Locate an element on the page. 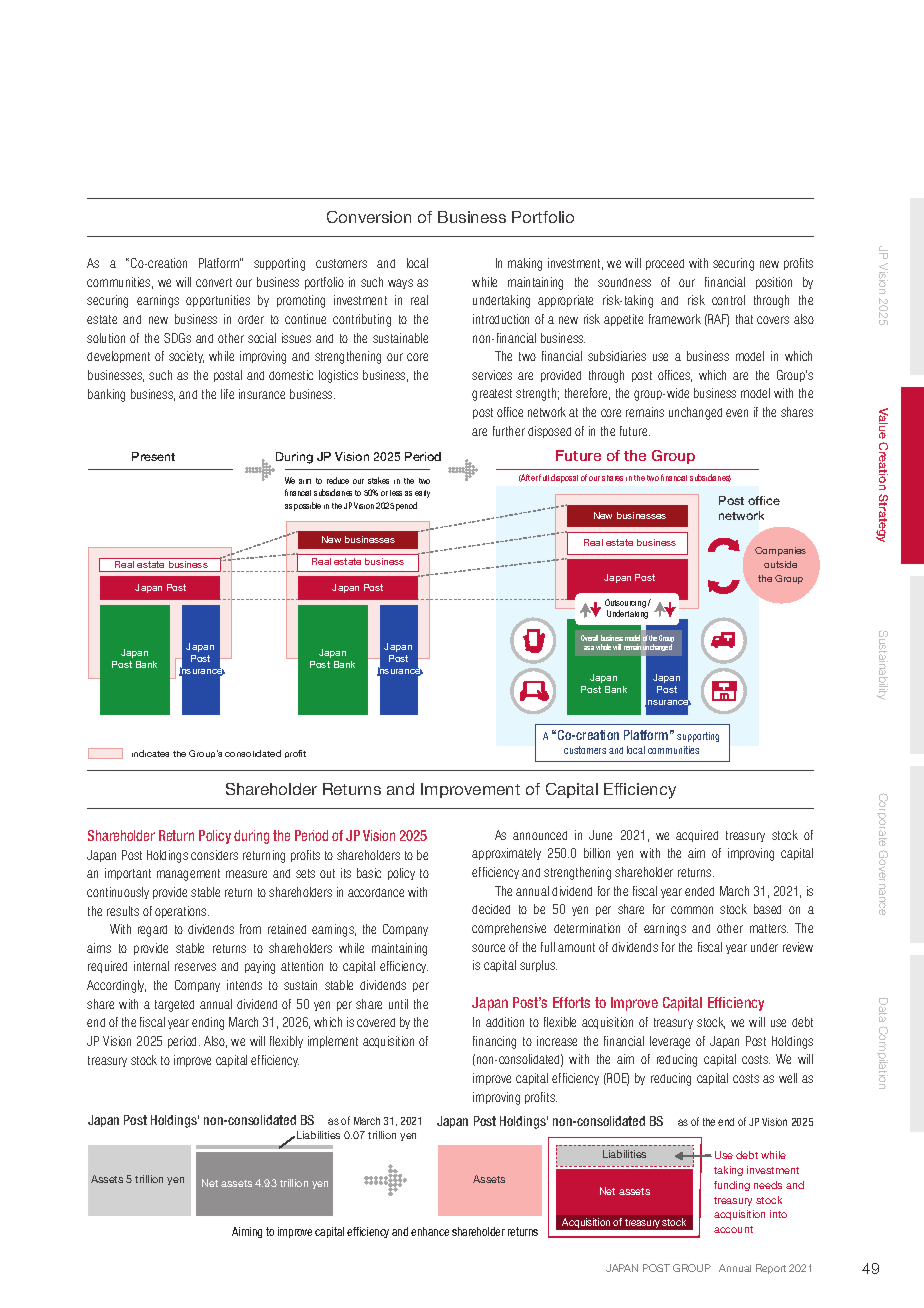  until is located at coordinates (398, 1004).
